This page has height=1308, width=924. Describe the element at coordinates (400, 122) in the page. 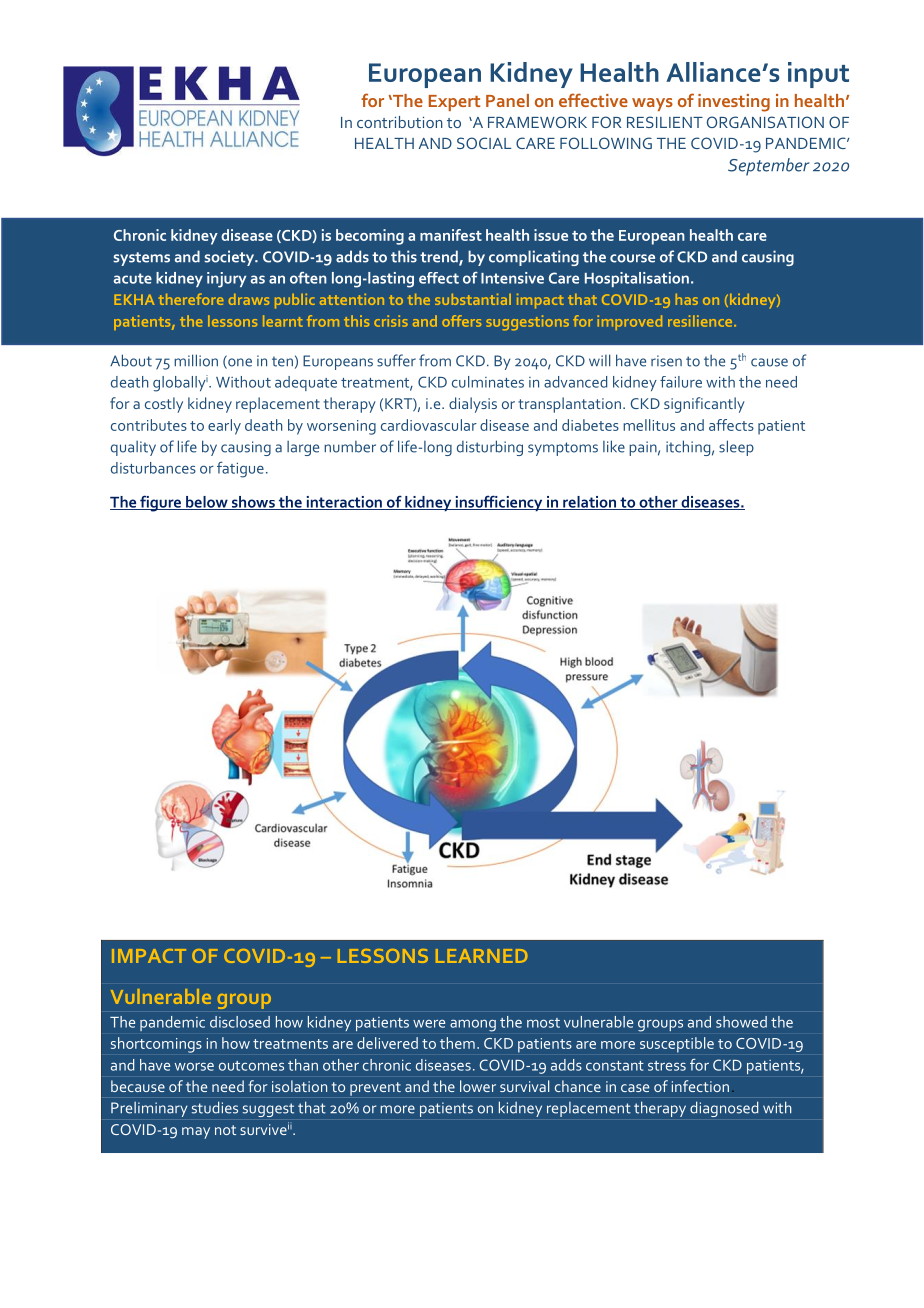

I see `contribution` at that location.
